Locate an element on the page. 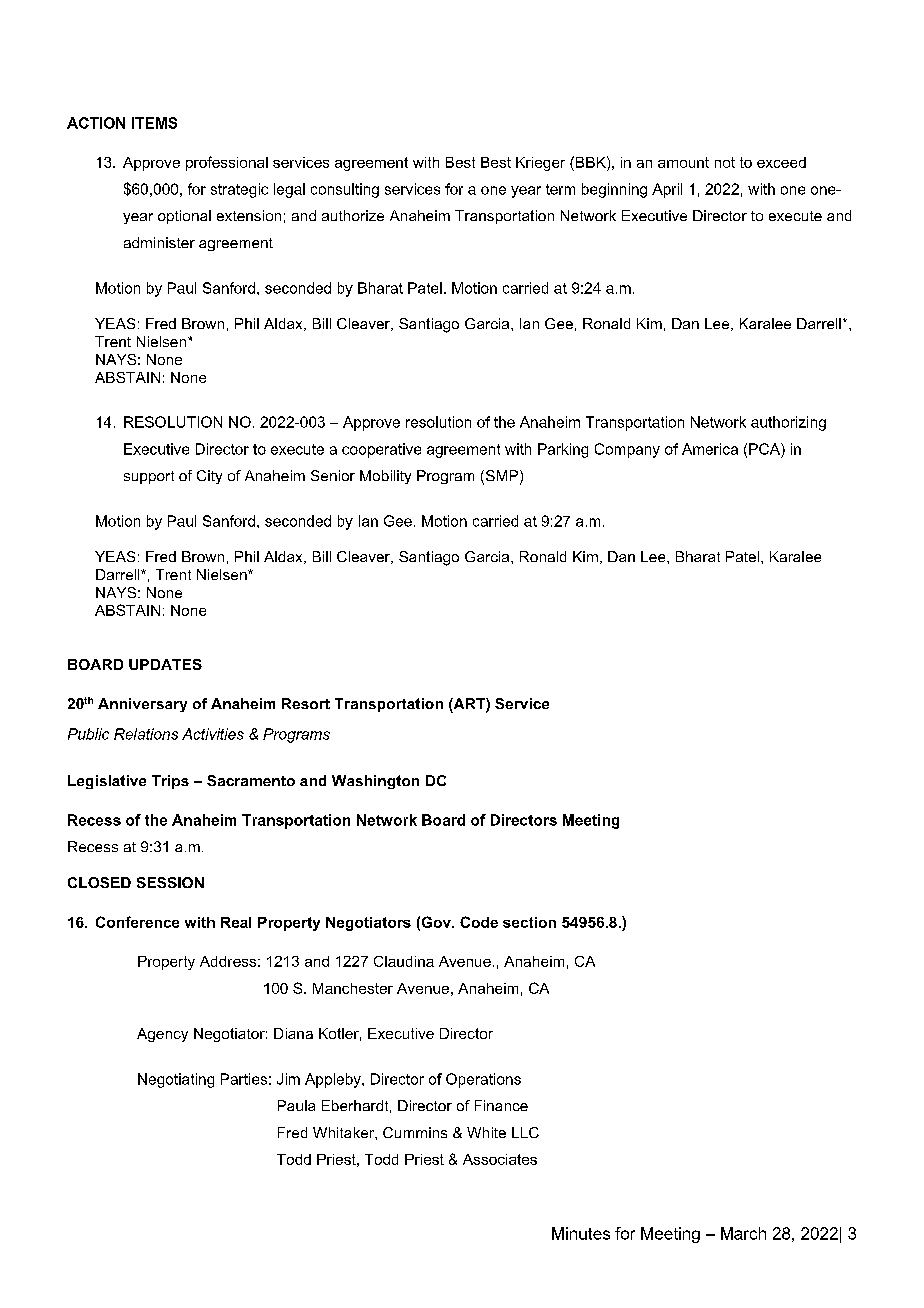  Resort is located at coordinates (306, 703).
